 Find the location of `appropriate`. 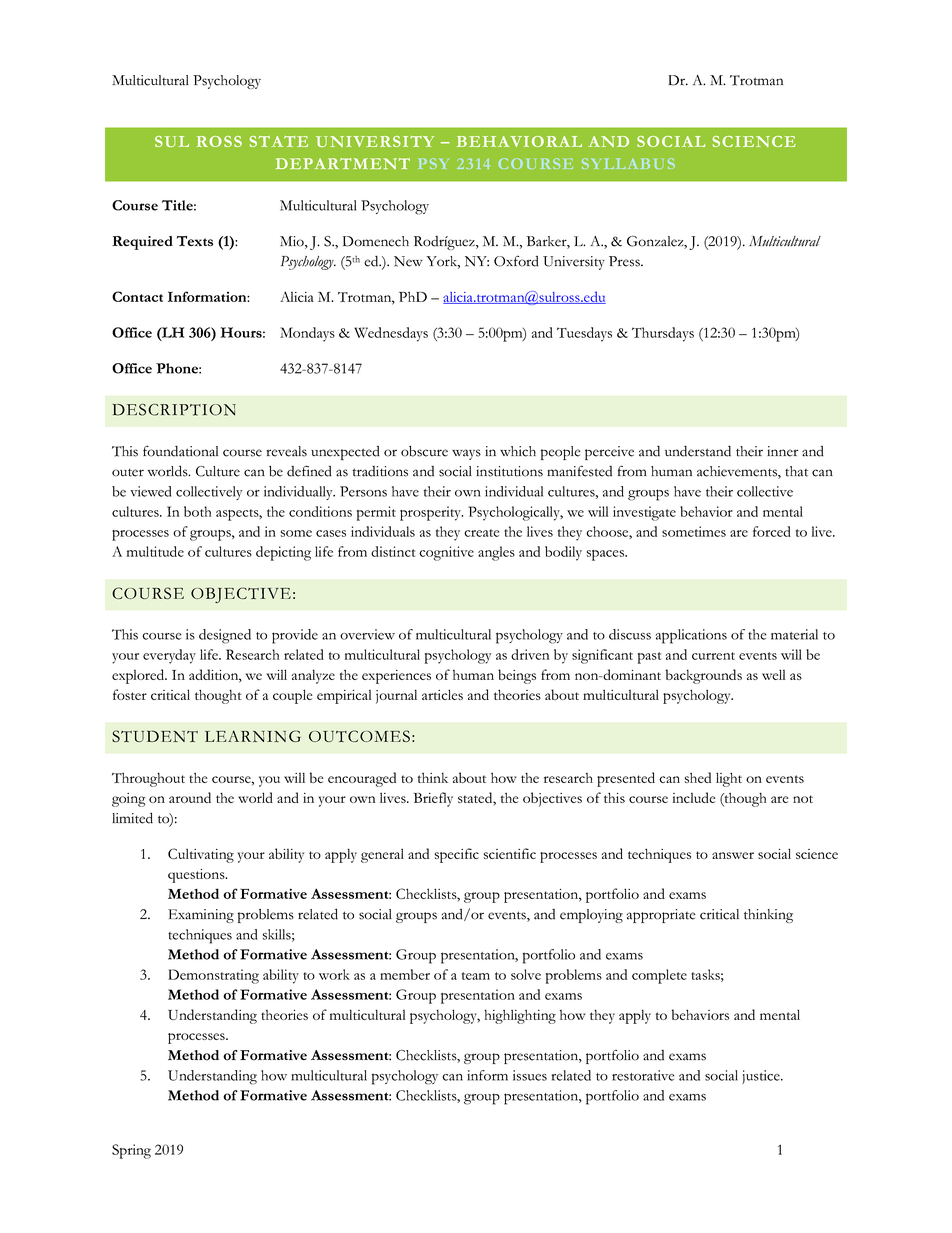

appropriate is located at coordinates (661, 916).
